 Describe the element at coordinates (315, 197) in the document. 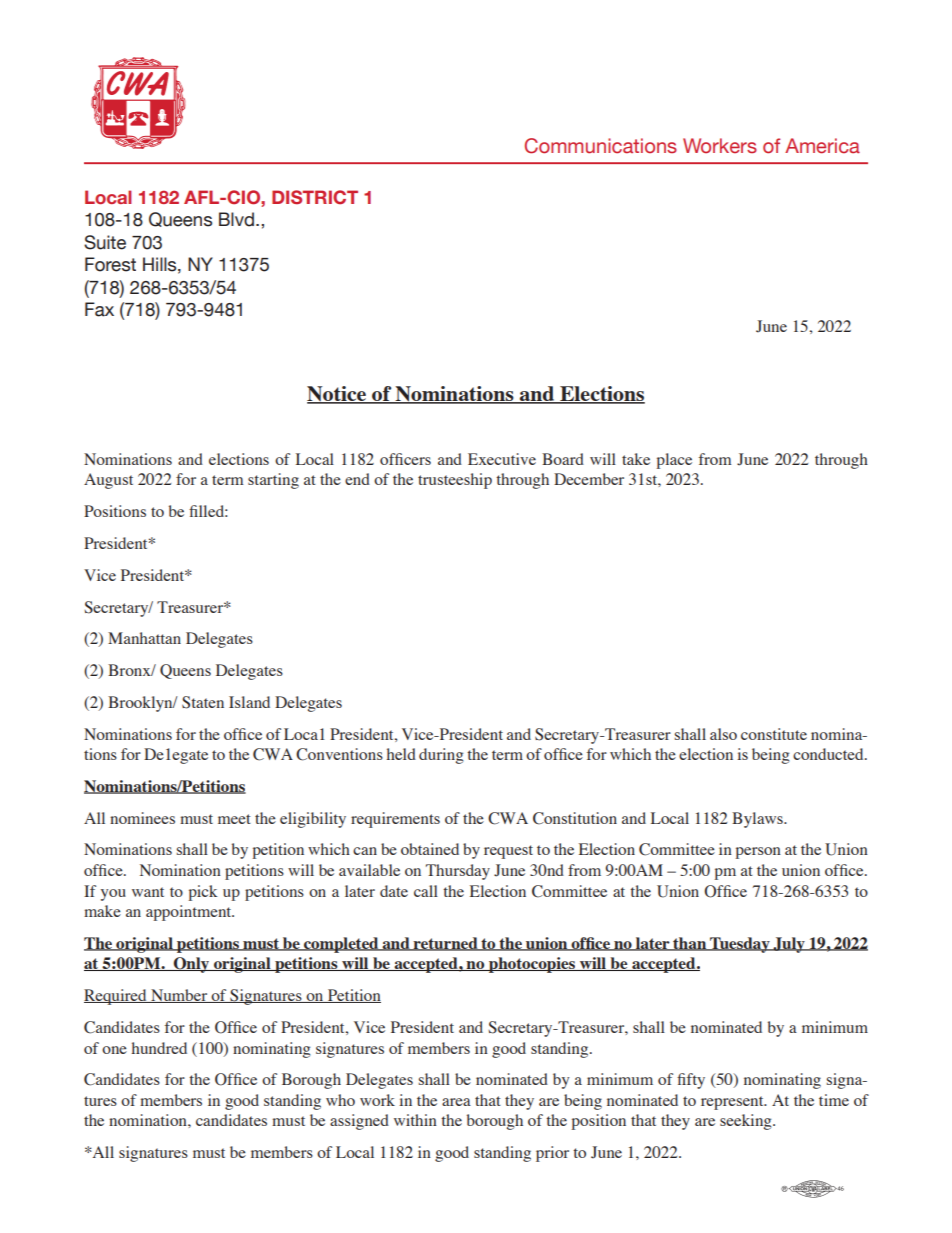

I see `DISTRICT` at that location.
